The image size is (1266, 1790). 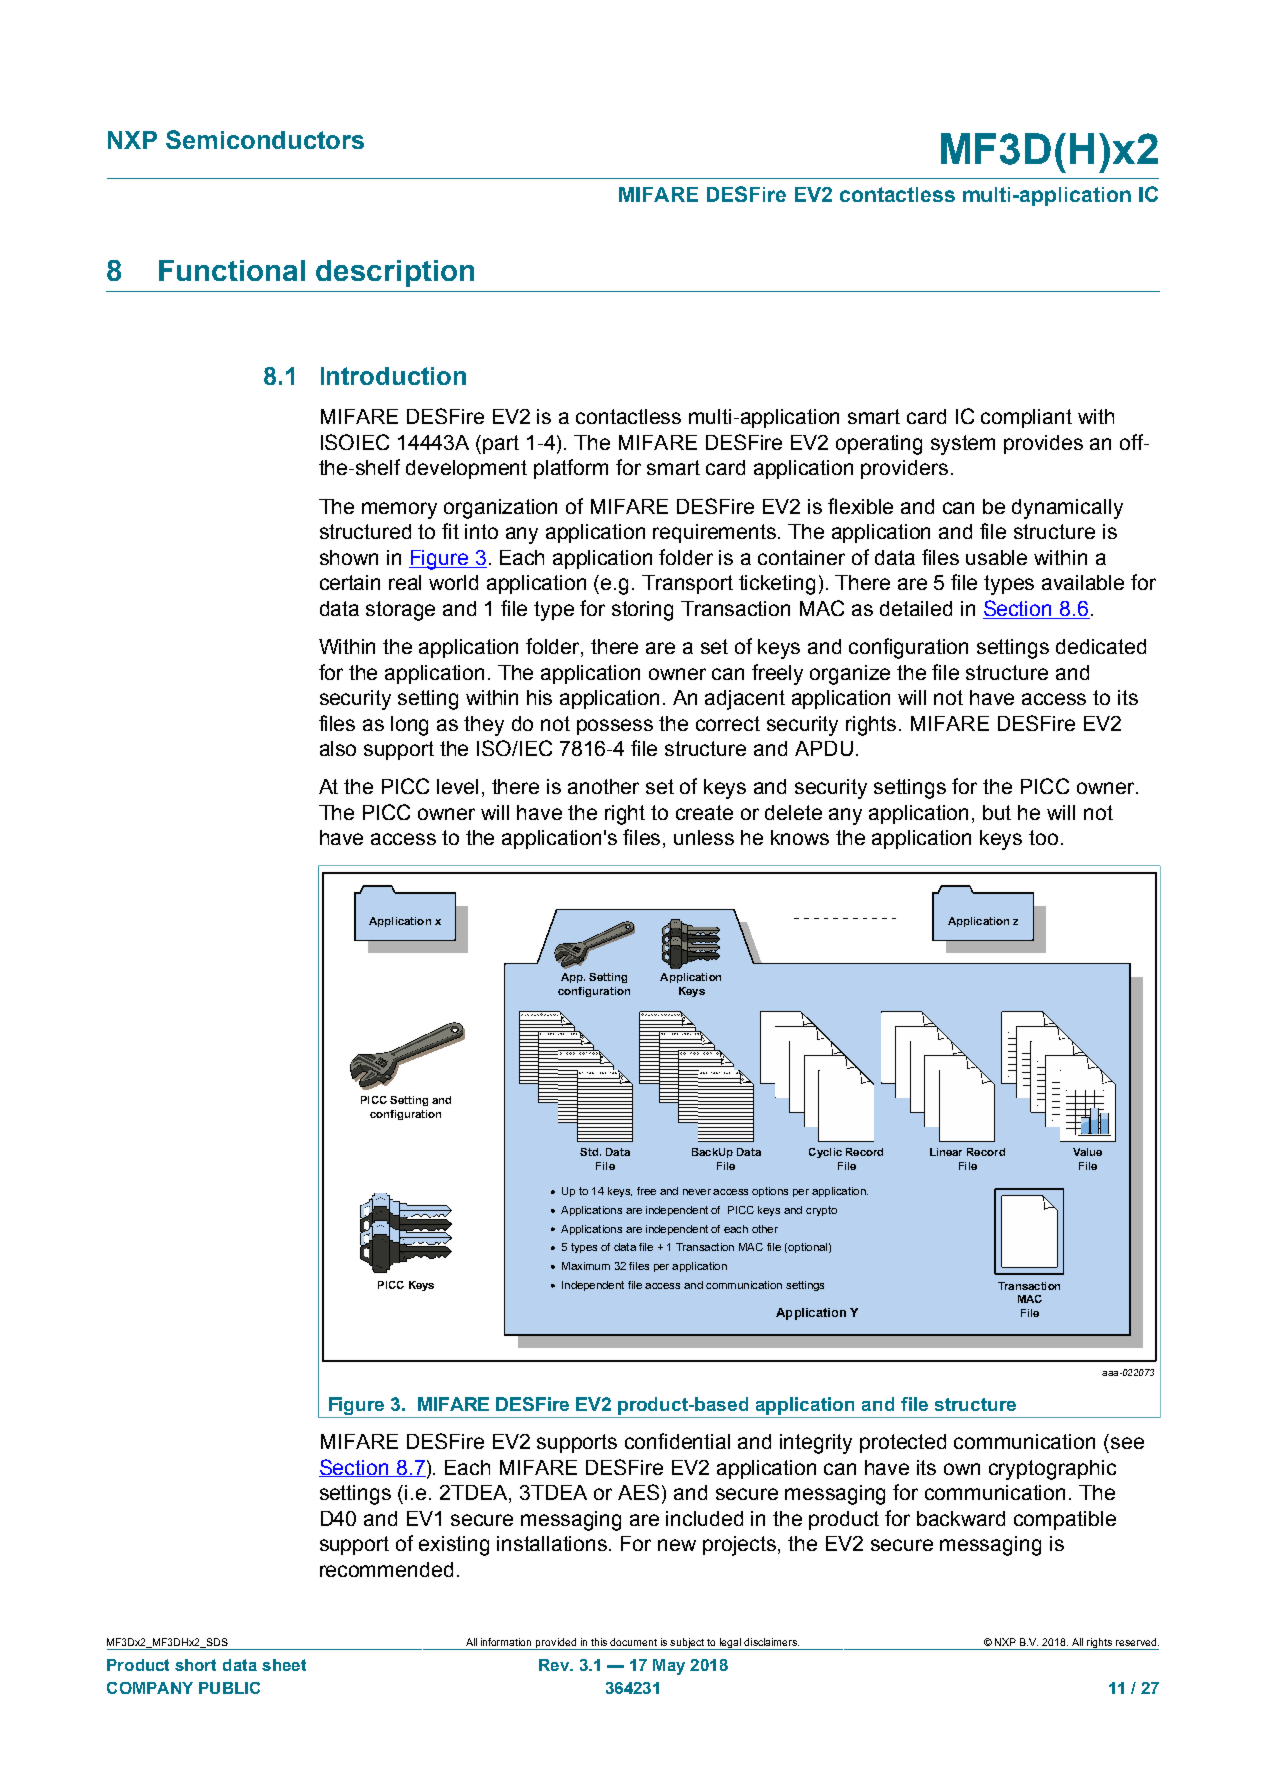 I want to click on also, so click(x=338, y=748).
